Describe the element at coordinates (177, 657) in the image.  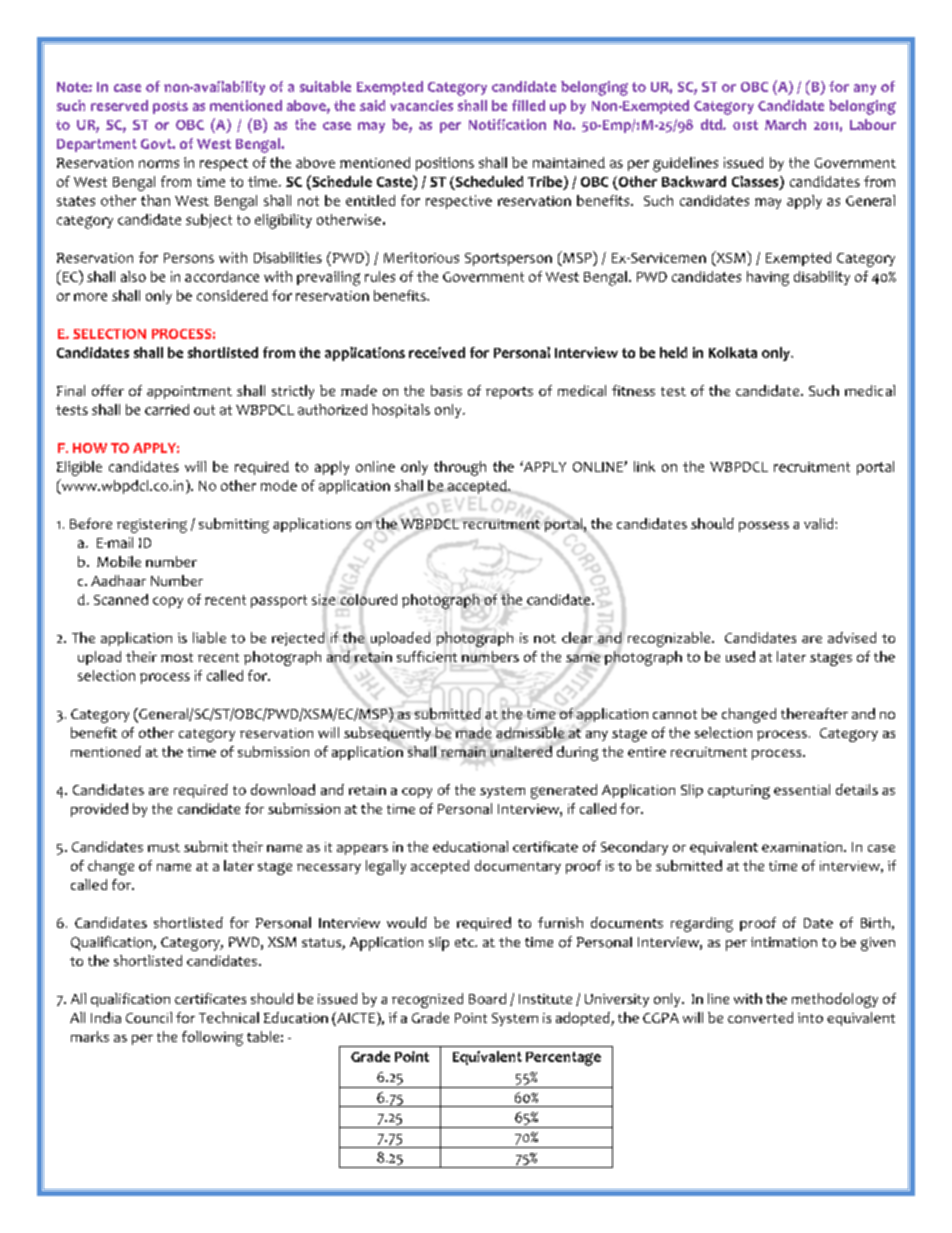
I see `most` at that location.
